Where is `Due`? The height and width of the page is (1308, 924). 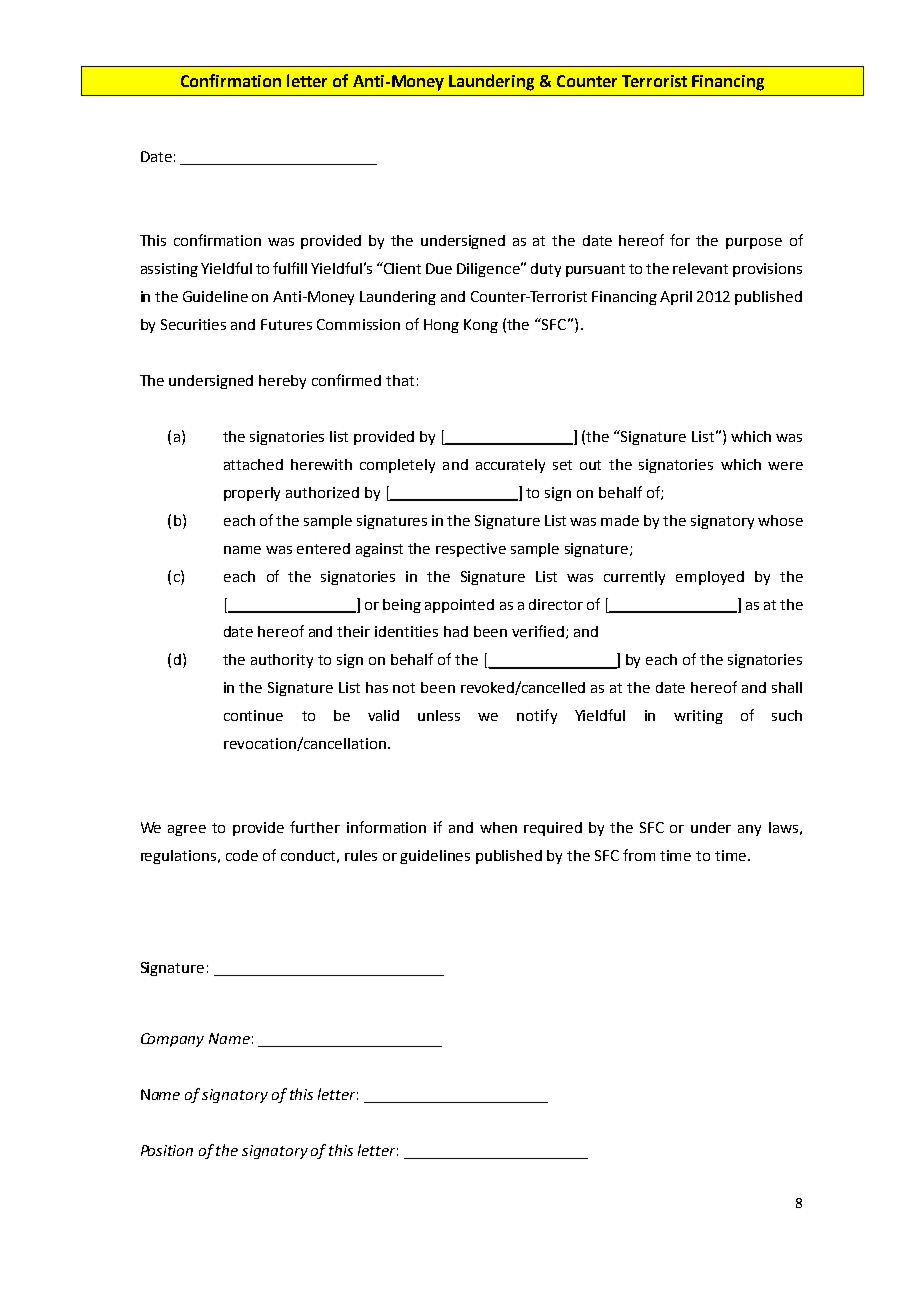 Due is located at coordinates (439, 268).
